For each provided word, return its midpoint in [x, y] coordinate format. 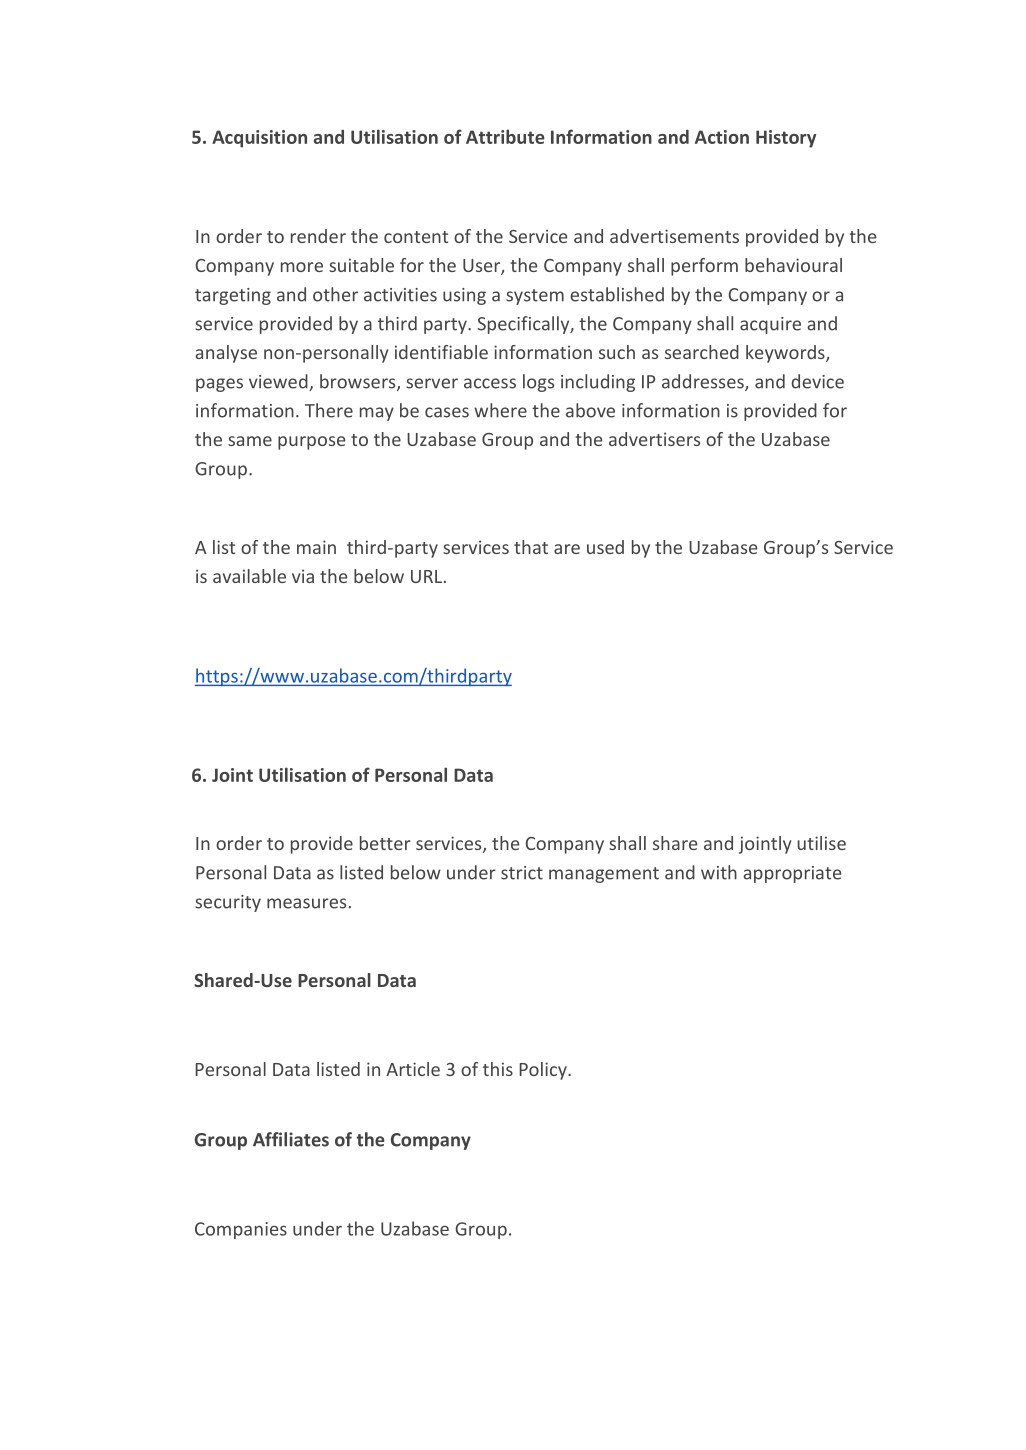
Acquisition [259, 139]
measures [306, 903]
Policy [544, 1071]
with [719, 872]
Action [722, 137]
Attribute [505, 136]
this [498, 1069]
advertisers [654, 439]
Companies [241, 1230]
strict [522, 873]
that [531, 547]
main [316, 547]
